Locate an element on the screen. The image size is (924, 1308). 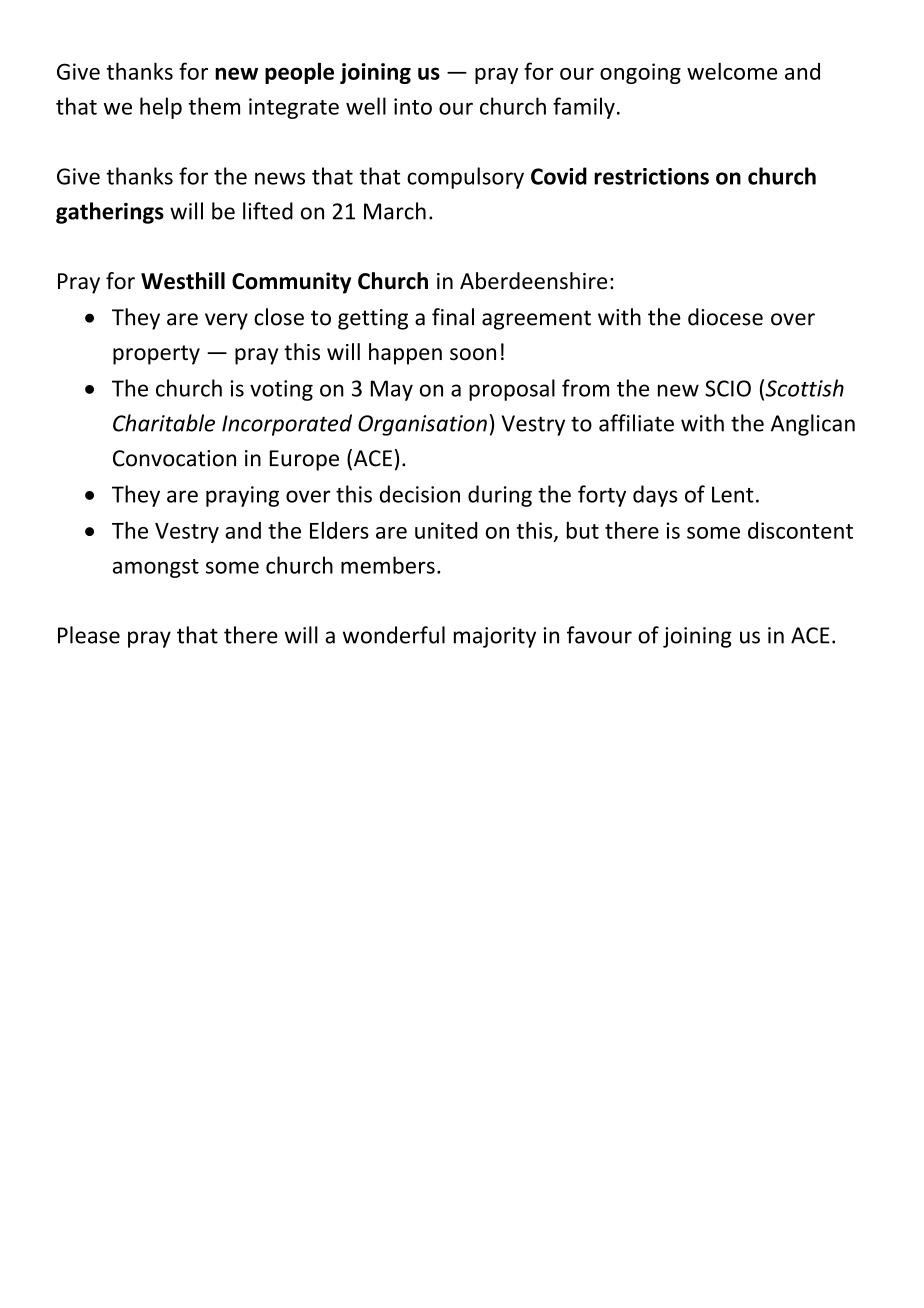
Community is located at coordinates (291, 283).
